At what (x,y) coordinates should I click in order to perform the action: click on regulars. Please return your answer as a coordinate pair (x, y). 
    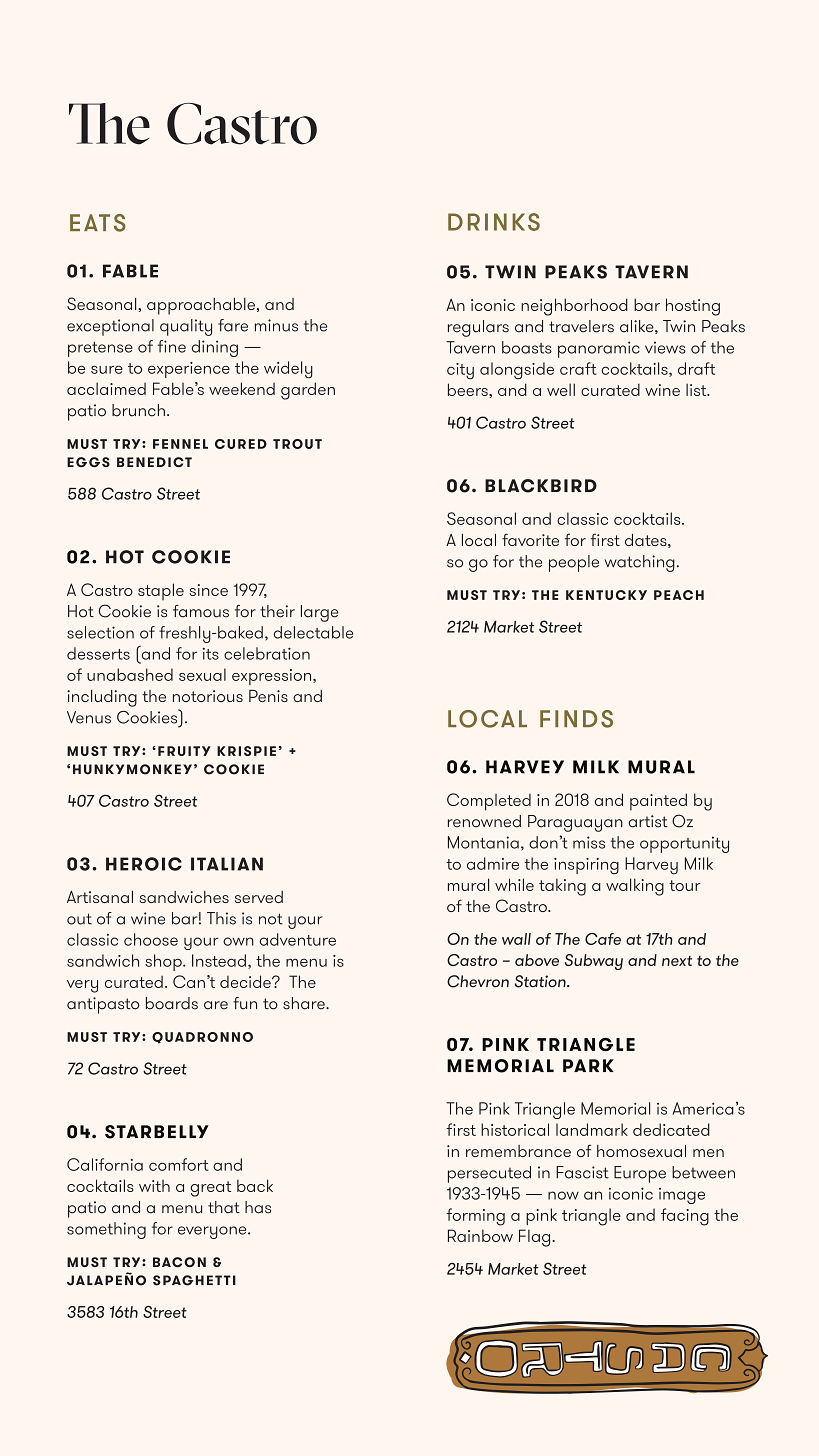
    Looking at the image, I should click on (478, 328).
